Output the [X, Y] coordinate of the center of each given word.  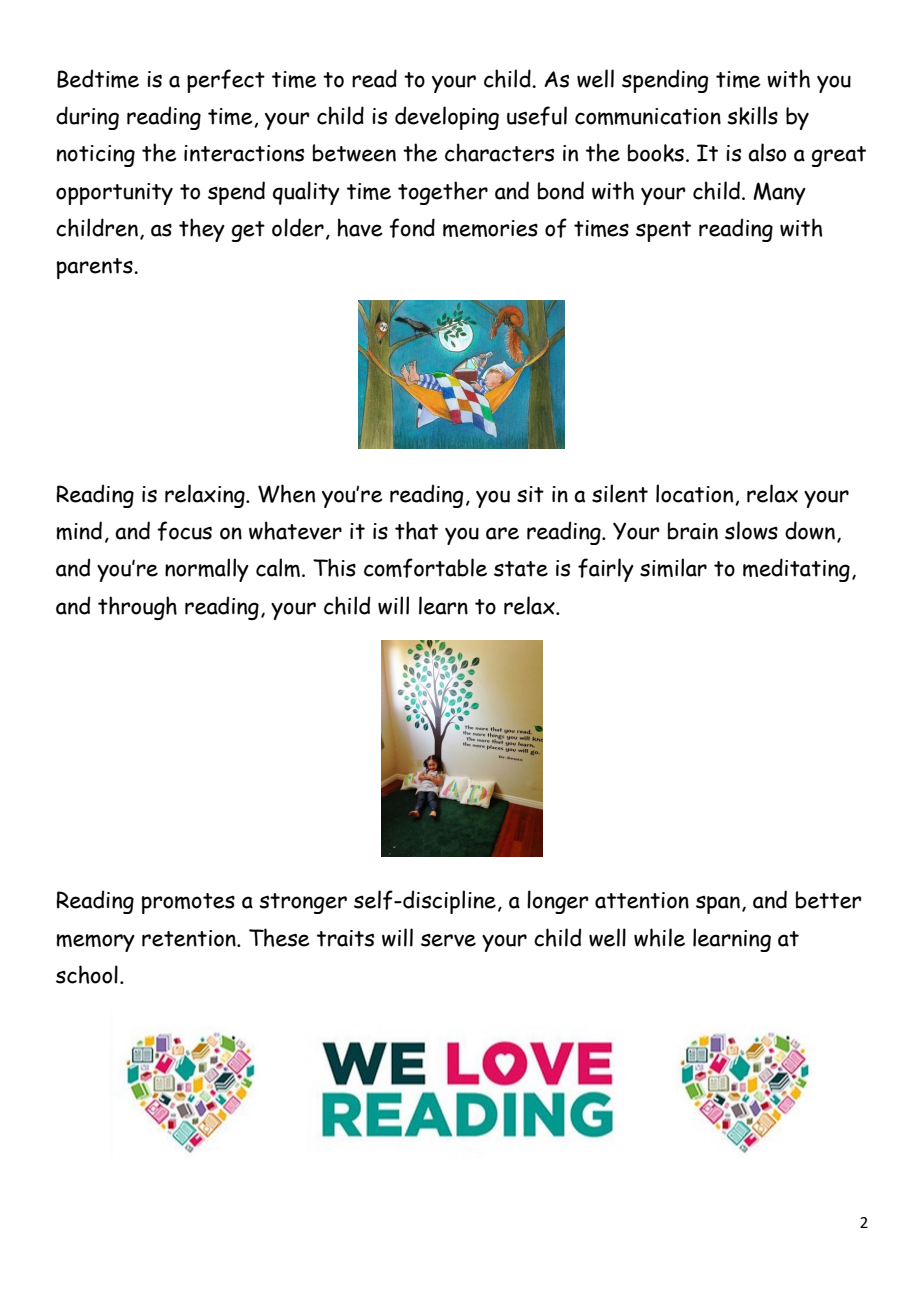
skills [752, 115]
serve [448, 940]
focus [184, 531]
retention [190, 938]
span [718, 905]
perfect [226, 81]
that [416, 530]
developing [447, 118]
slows [751, 530]
